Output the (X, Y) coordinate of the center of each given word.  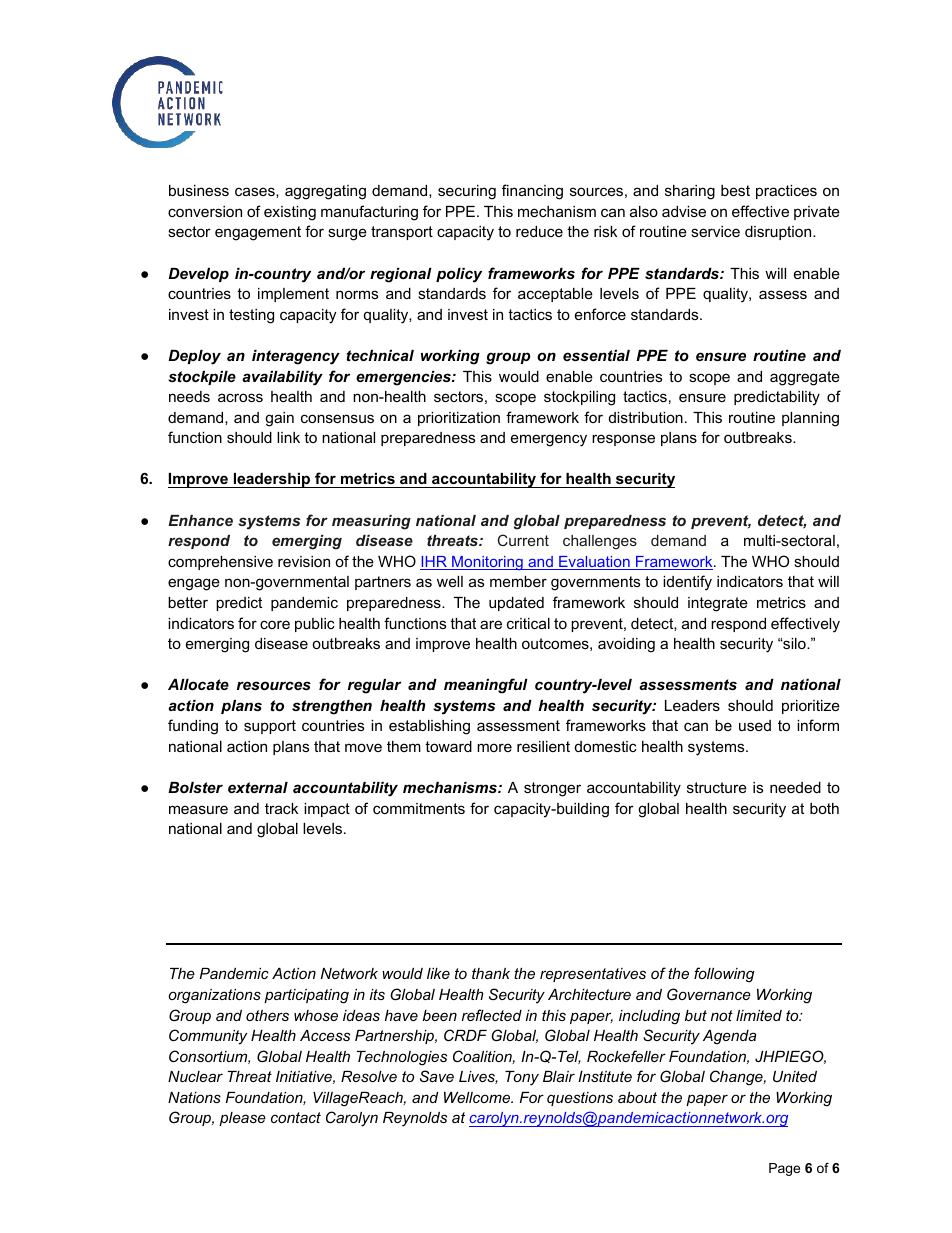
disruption (779, 233)
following (724, 975)
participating (306, 996)
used (755, 725)
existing (290, 213)
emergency (549, 440)
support (270, 727)
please (242, 1119)
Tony (522, 1078)
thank (491, 973)
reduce (539, 231)
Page (784, 1169)
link (288, 437)
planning (810, 419)
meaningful (486, 686)
